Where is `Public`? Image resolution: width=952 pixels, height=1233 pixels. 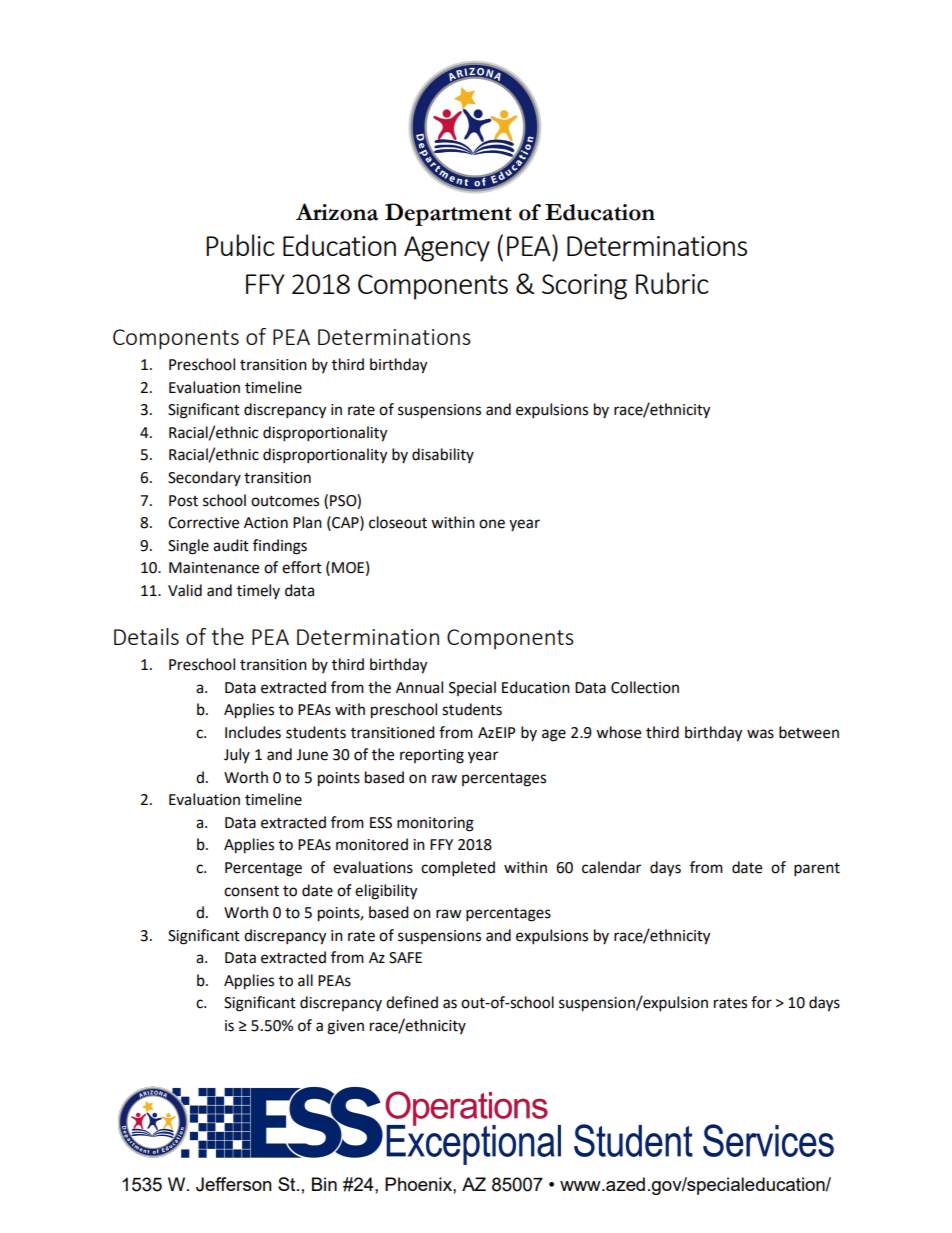
Public is located at coordinates (240, 245).
